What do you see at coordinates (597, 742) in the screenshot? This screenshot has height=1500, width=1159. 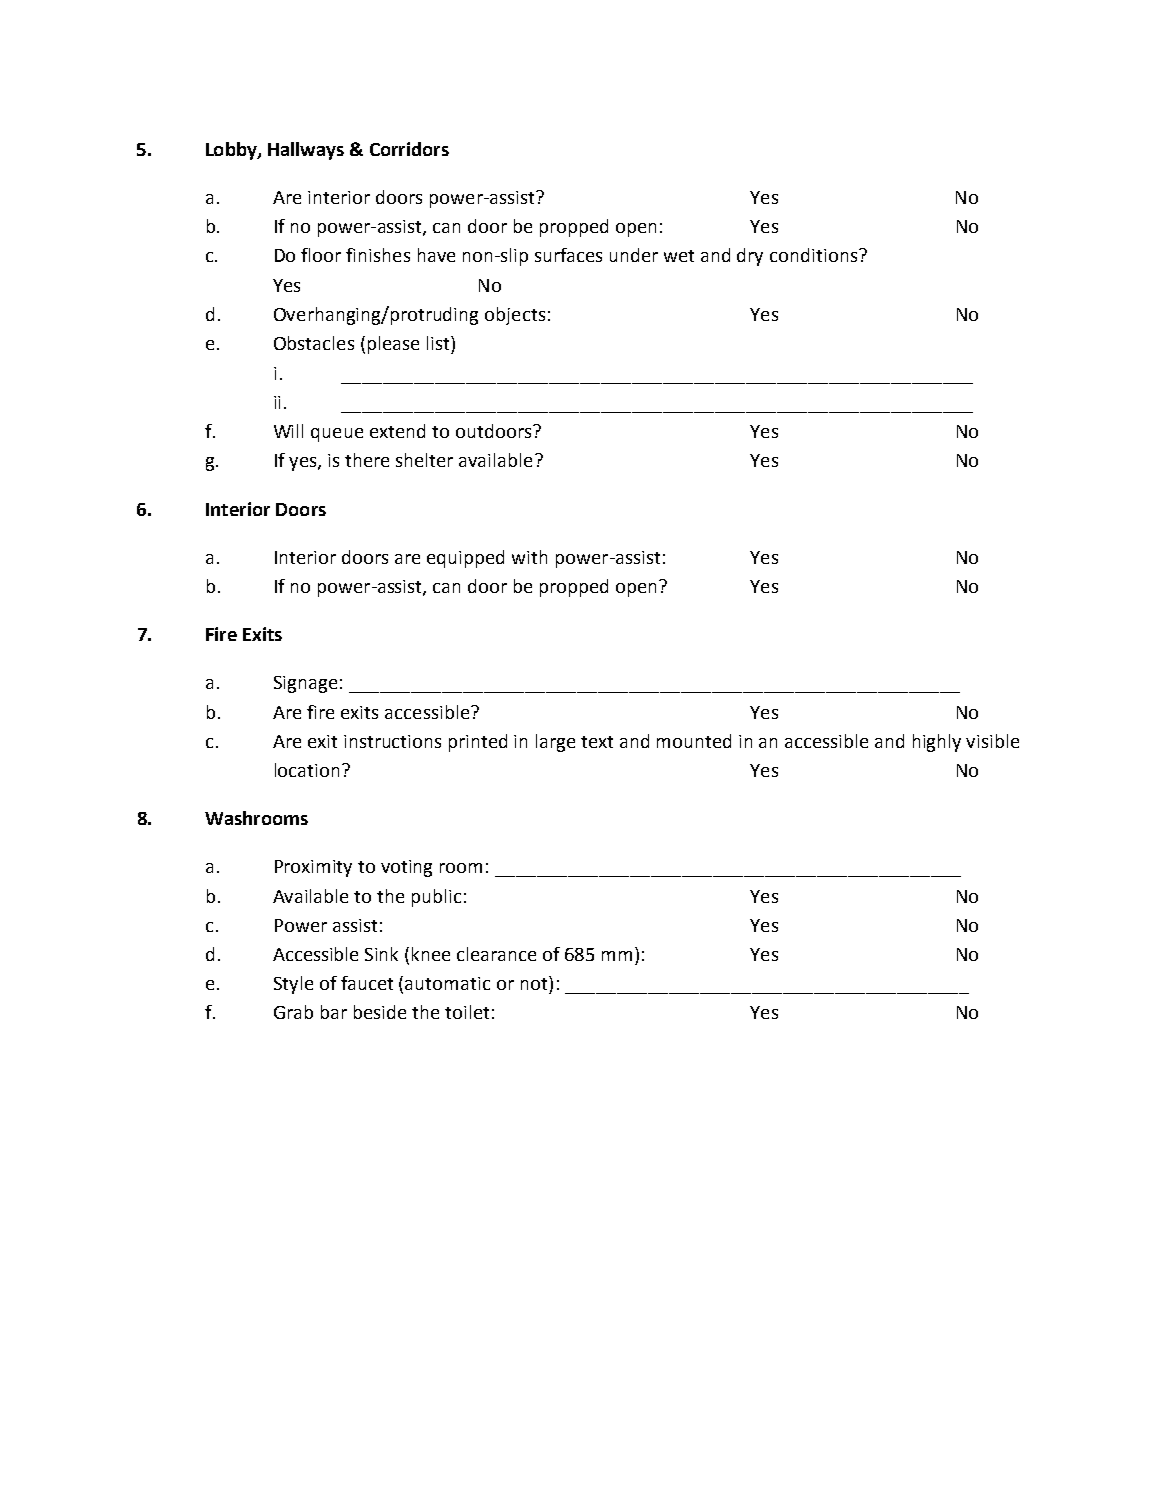 I see `text` at bounding box center [597, 742].
